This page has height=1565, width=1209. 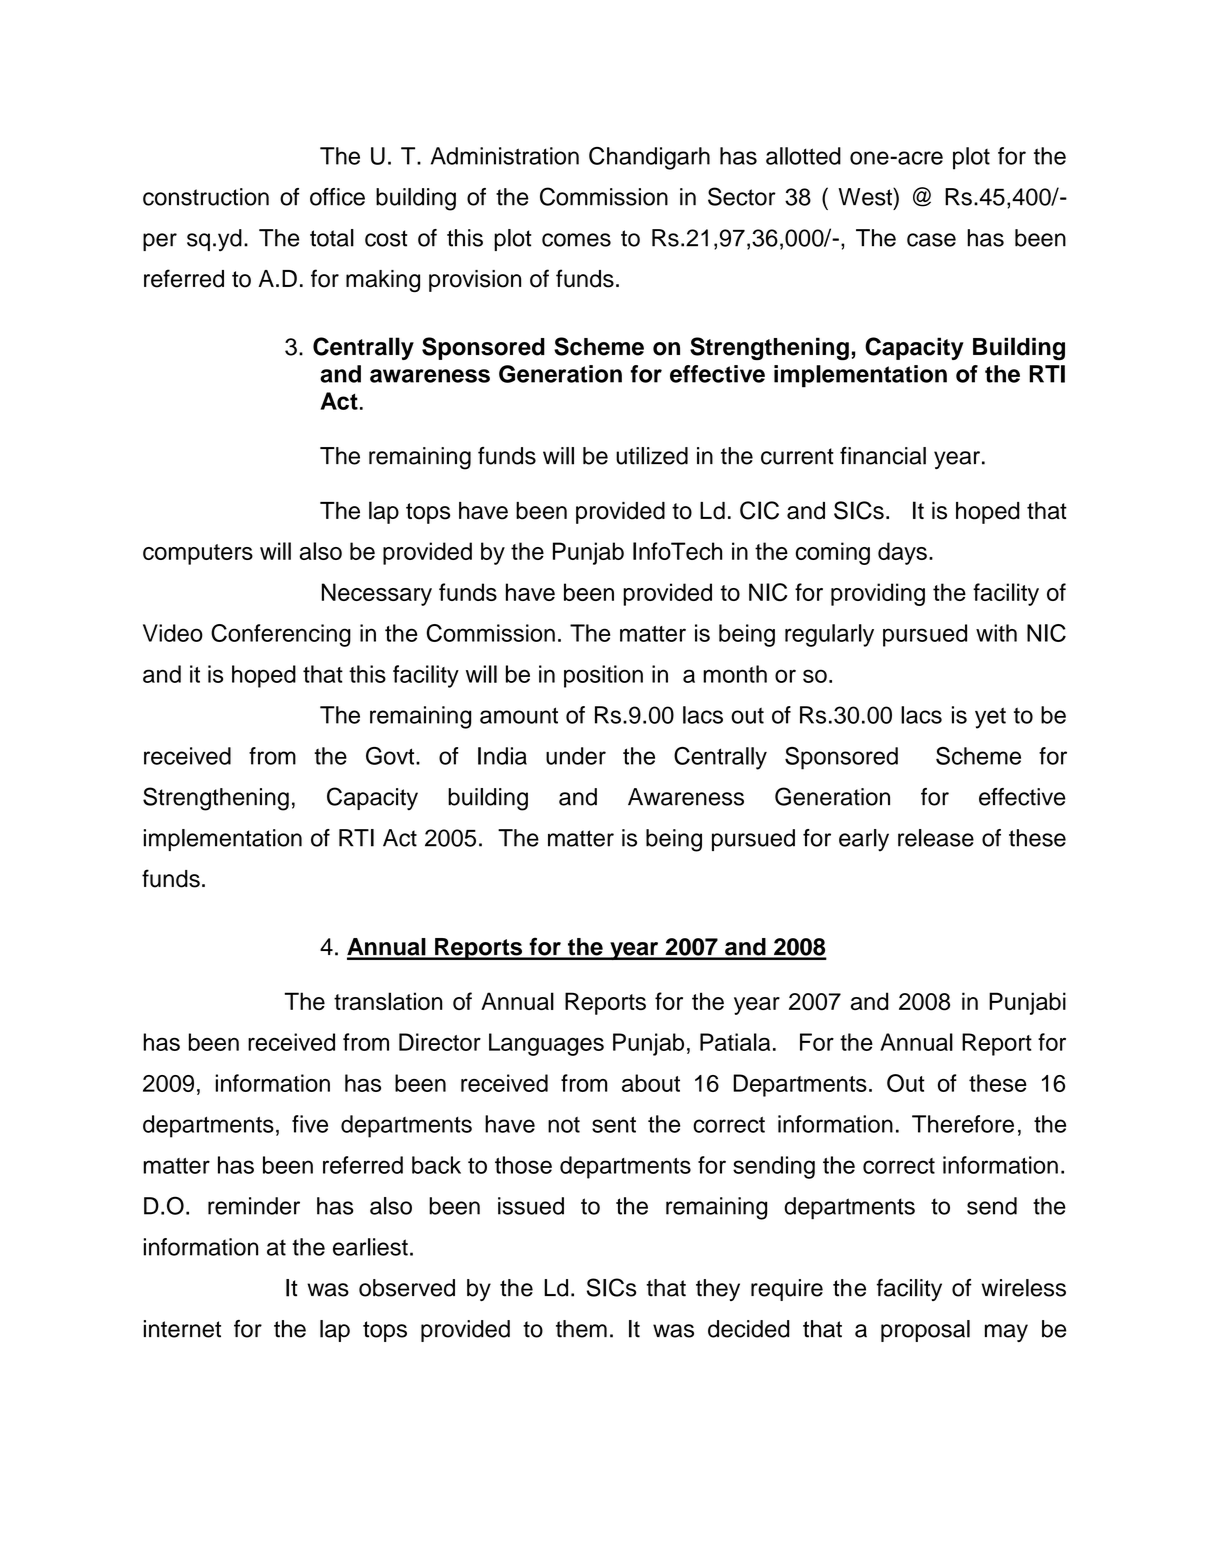 What do you see at coordinates (198, 554) in the page?
I see `computers` at bounding box center [198, 554].
